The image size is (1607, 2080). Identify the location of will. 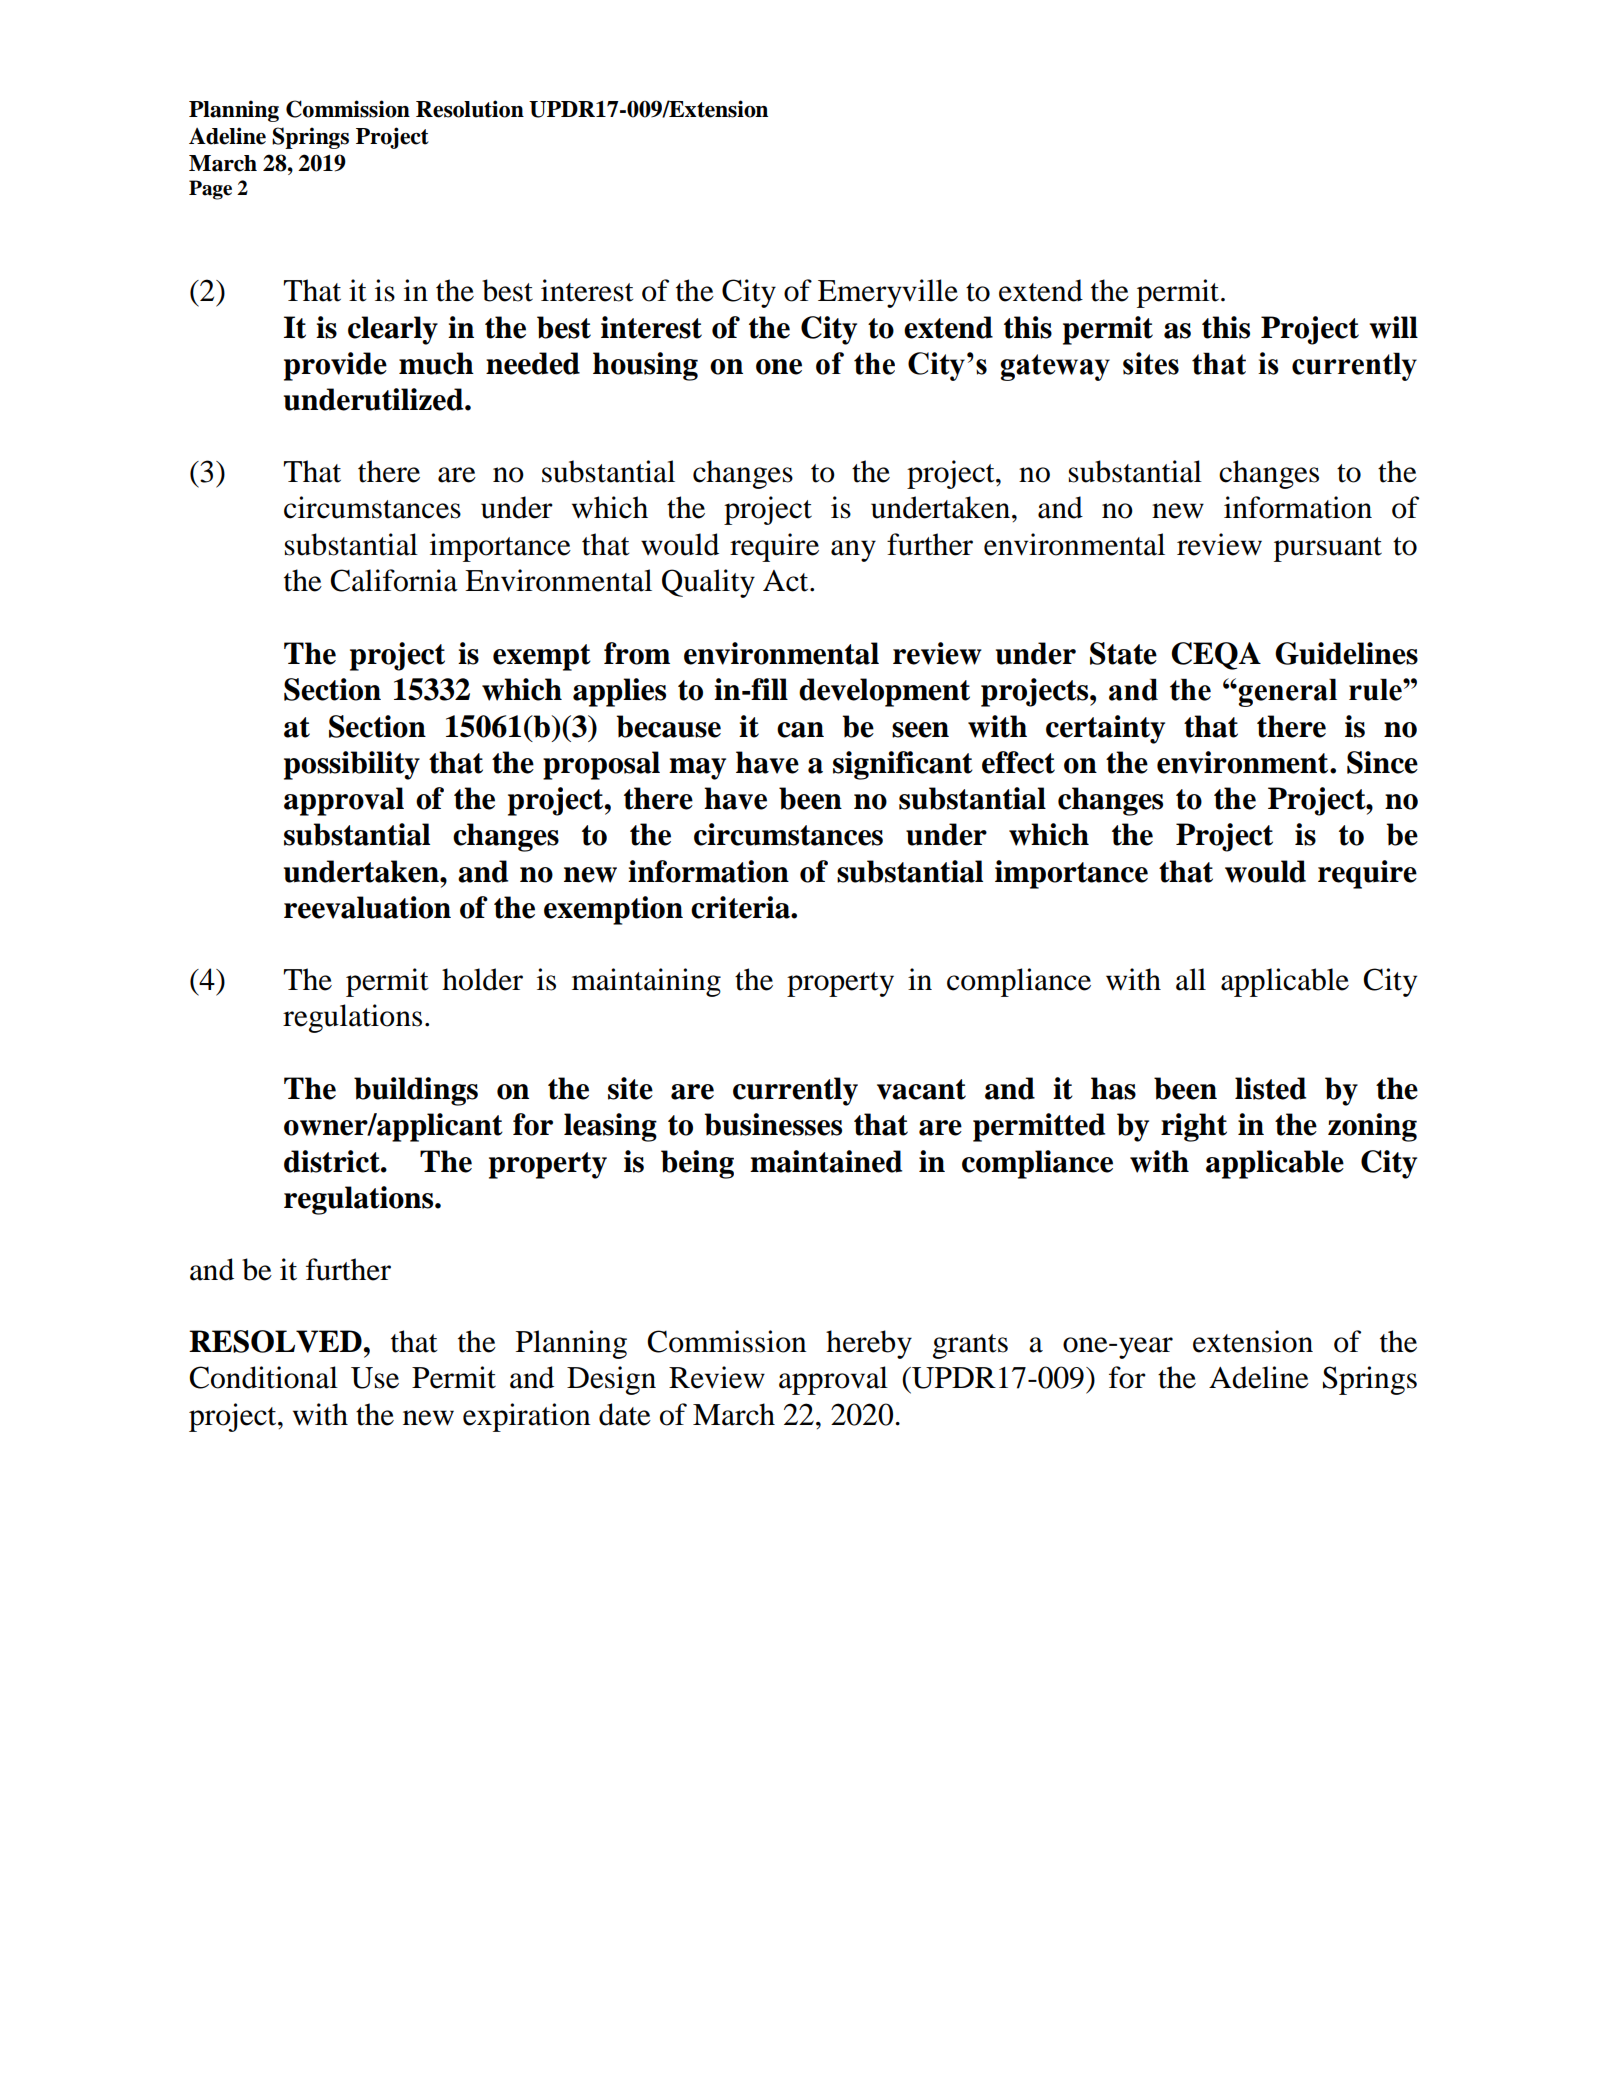
(1393, 327).
